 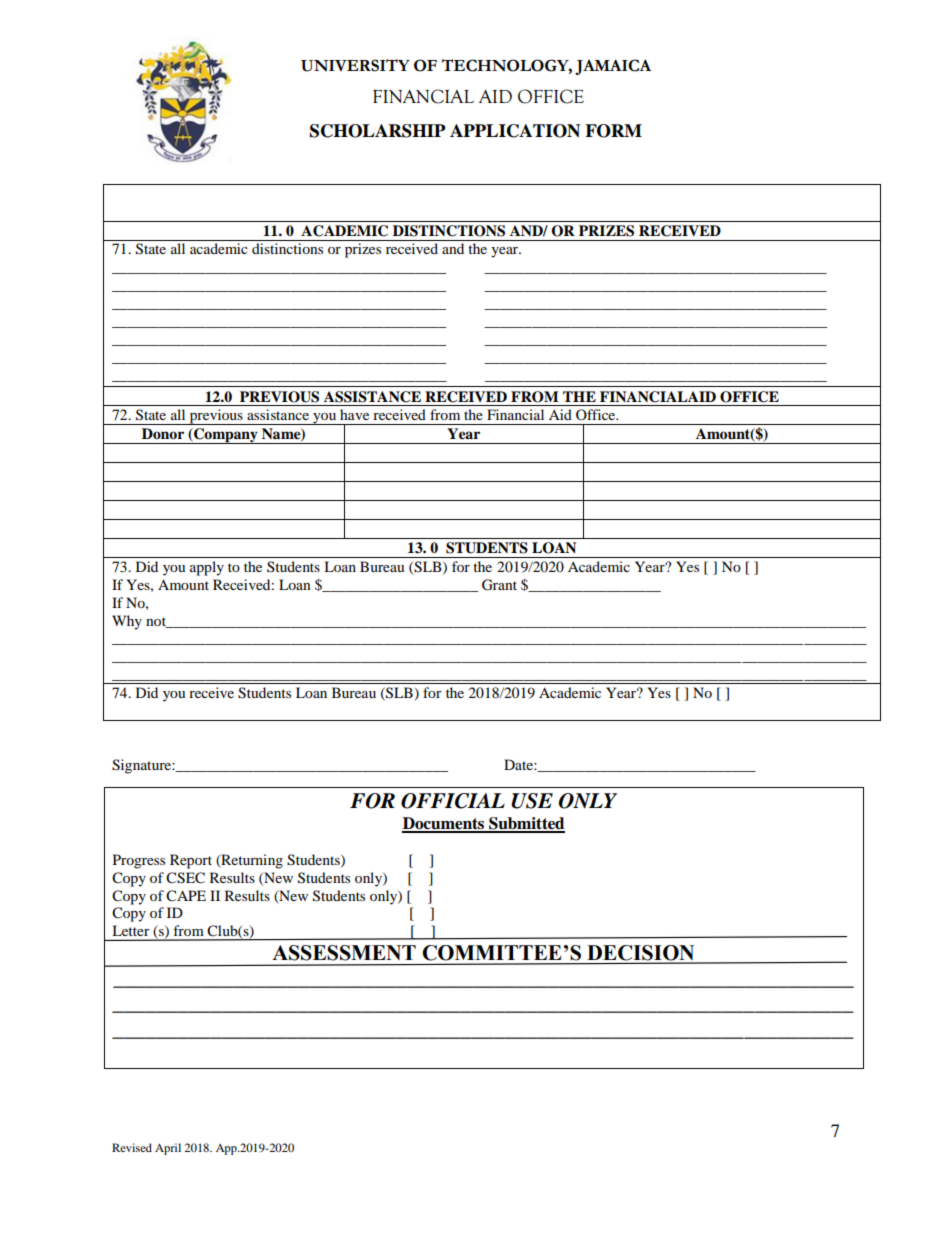 What do you see at coordinates (613, 131) in the screenshot?
I see `FORM` at bounding box center [613, 131].
